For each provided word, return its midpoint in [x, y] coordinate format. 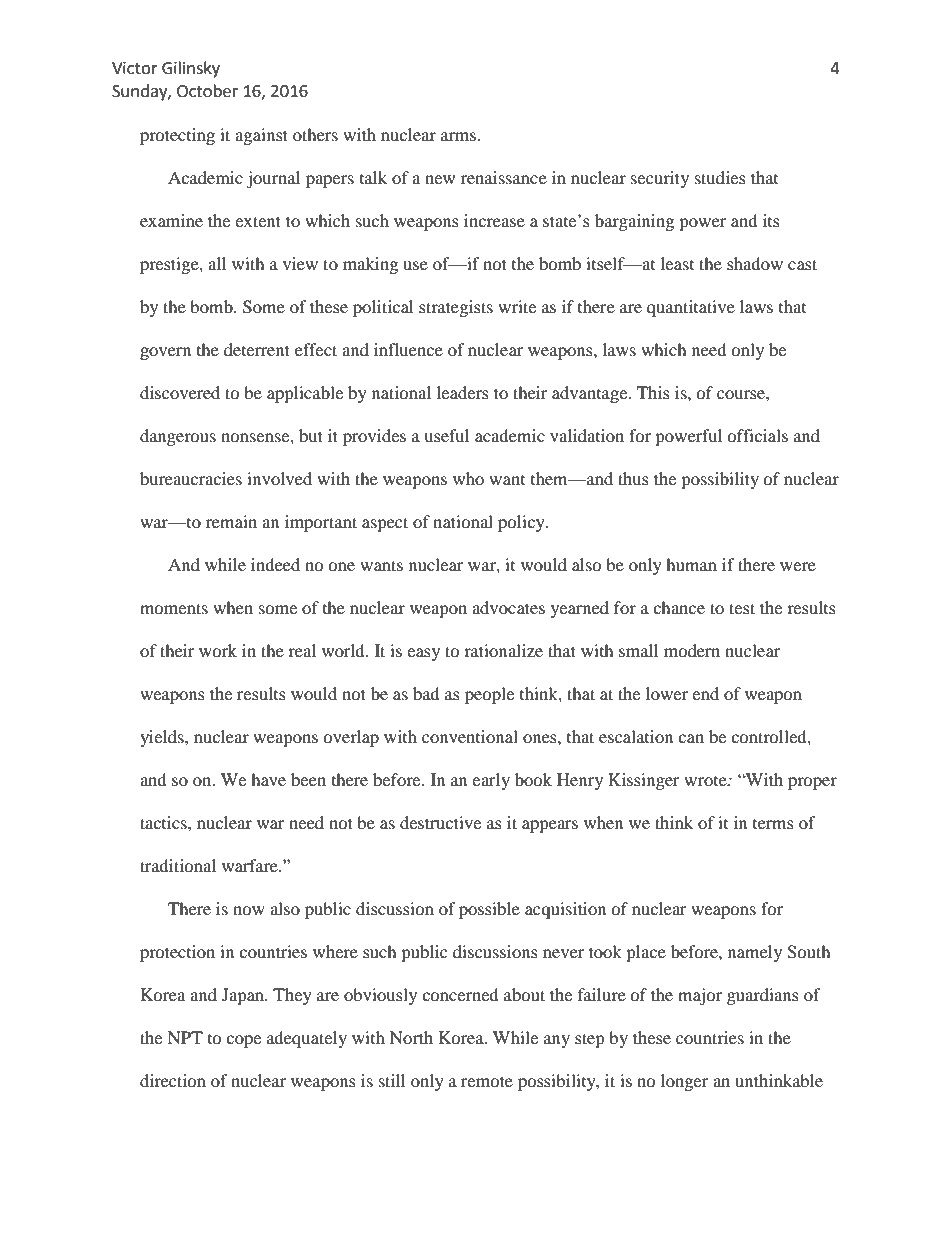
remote [487, 1081]
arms [458, 136]
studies [720, 177]
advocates [508, 607]
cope [243, 1041]
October [207, 91]
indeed [275, 564]
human [691, 564]
